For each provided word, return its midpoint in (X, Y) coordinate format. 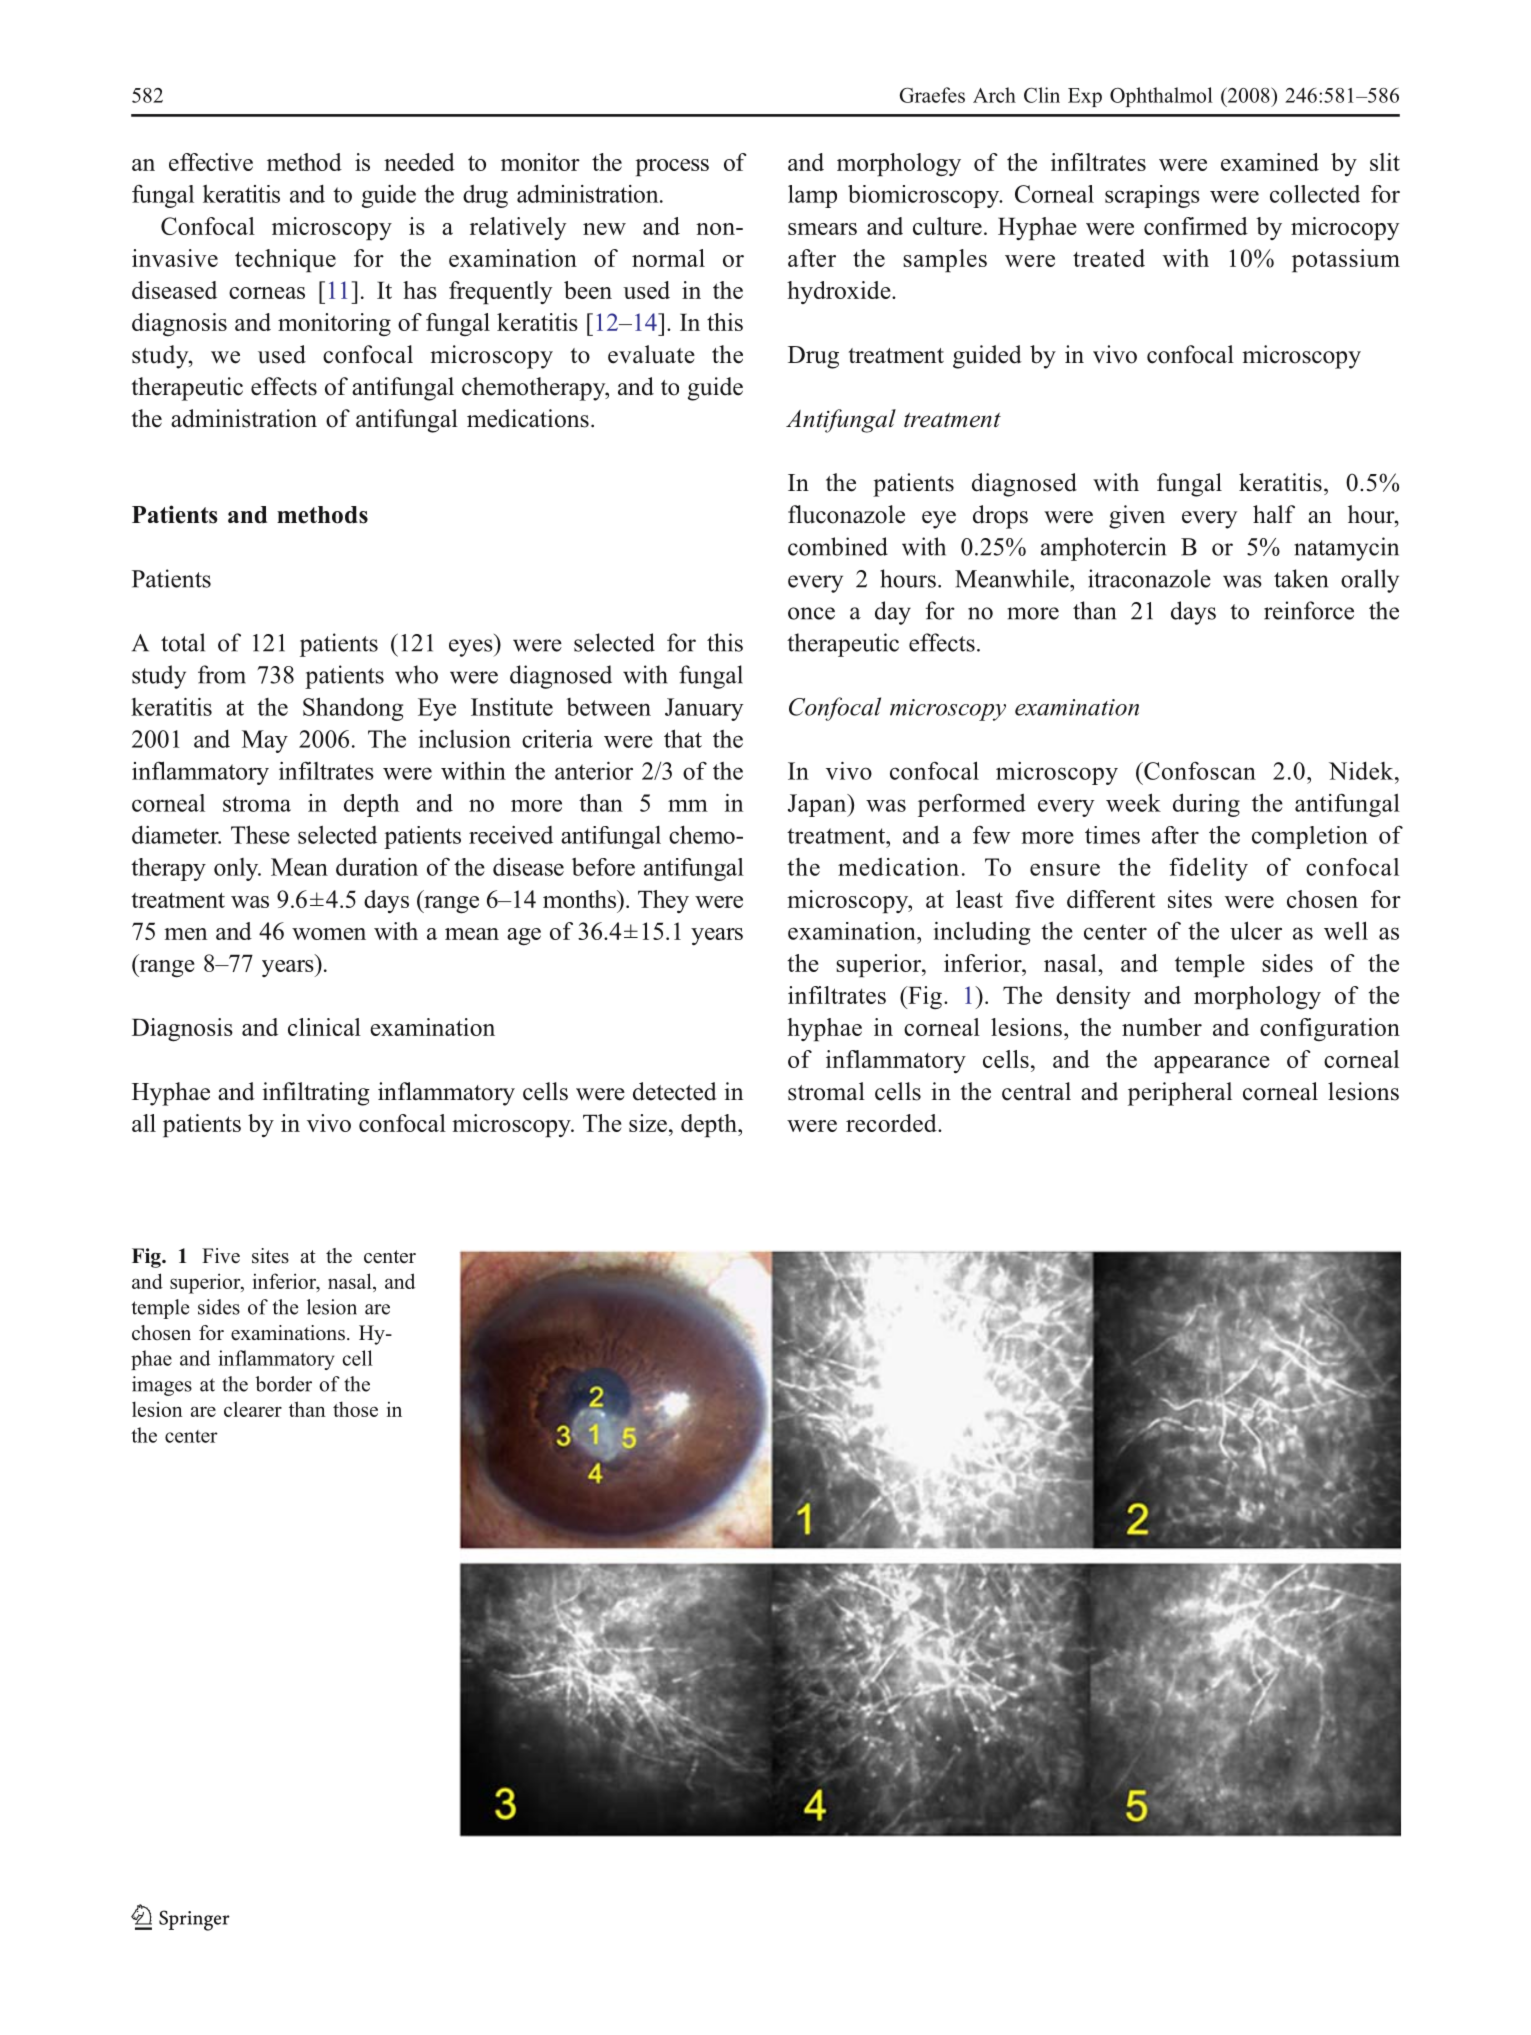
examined (1270, 162)
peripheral (1180, 1094)
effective (211, 162)
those (355, 1409)
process (672, 168)
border (283, 1384)
